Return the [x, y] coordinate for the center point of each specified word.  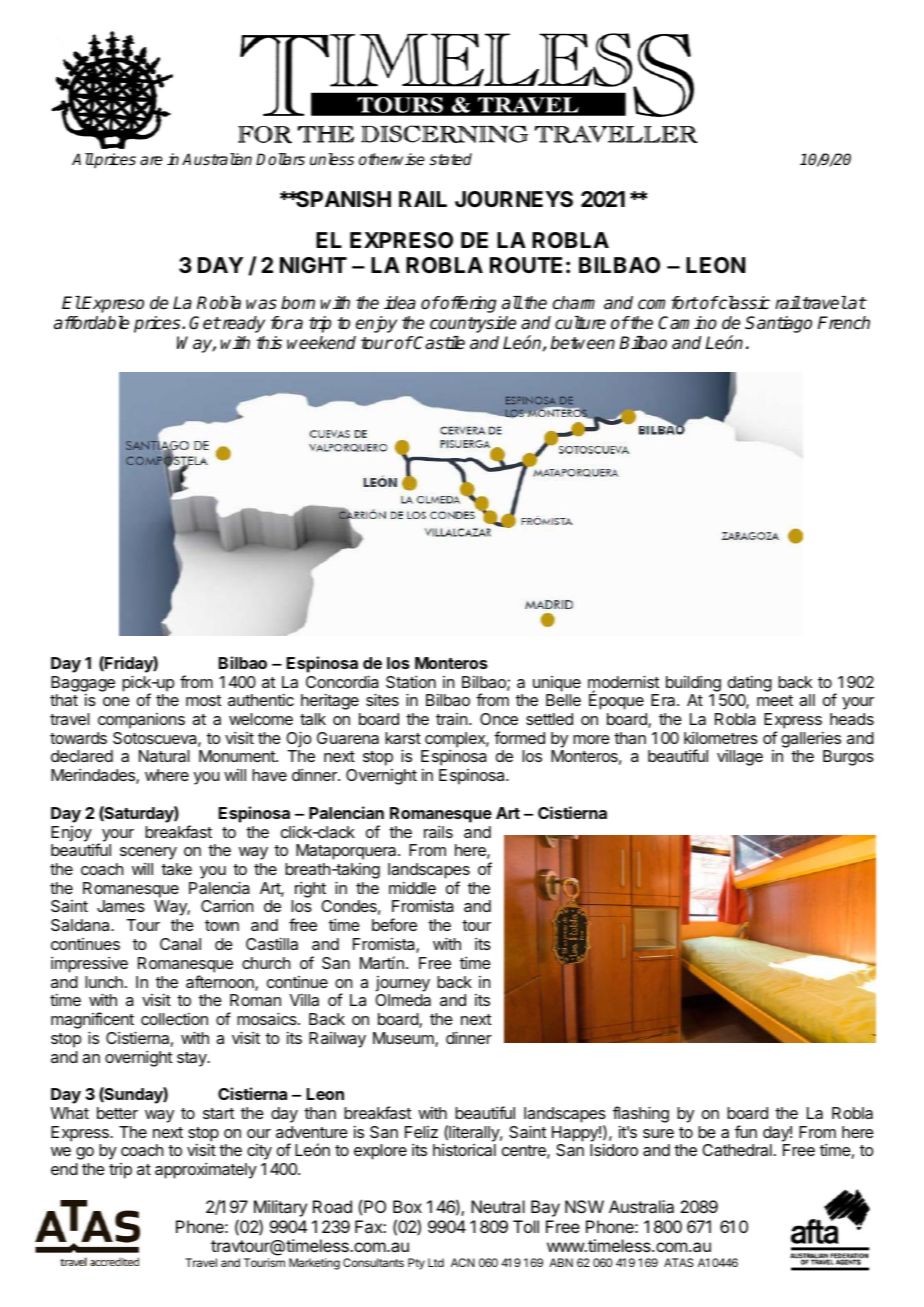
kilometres [721, 737]
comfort [668, 303]
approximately [206, 1170]
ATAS [679, 1262]
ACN [463, 1262]
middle [412, 887]
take [176, 869]
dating [750, 683]
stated [450, 159]
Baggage [83, 685]
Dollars [280, 159]
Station [411, 681]
